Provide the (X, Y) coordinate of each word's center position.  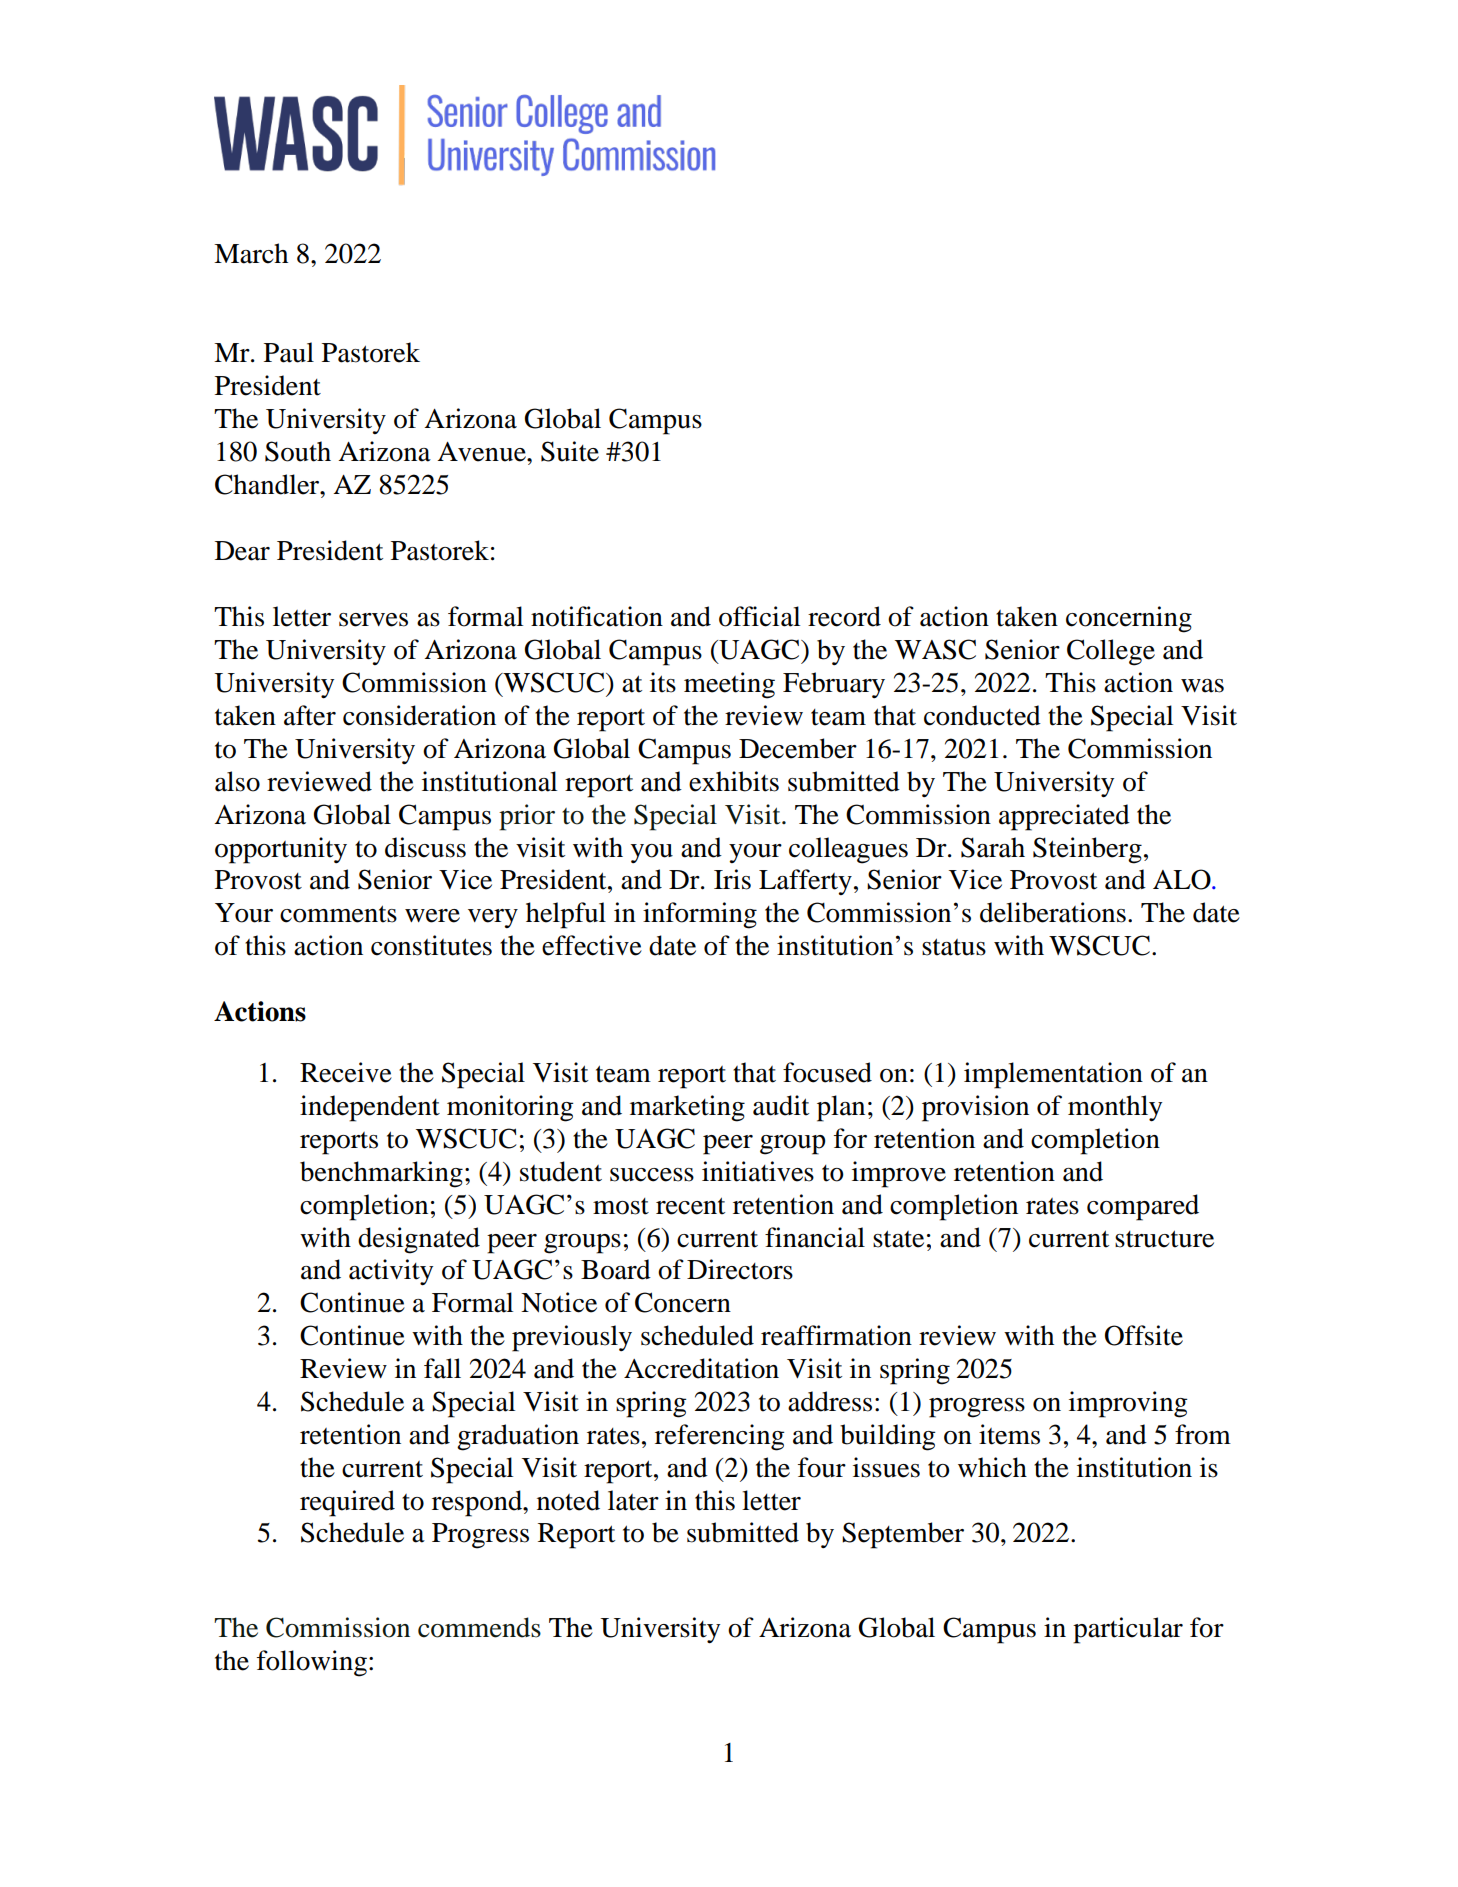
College (1111, 652)
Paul (289, 352)
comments (338, 914)
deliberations (1053, 912)
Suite (570, 451)
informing (700, 915)
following (312, 1663)
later (633, 1500)
